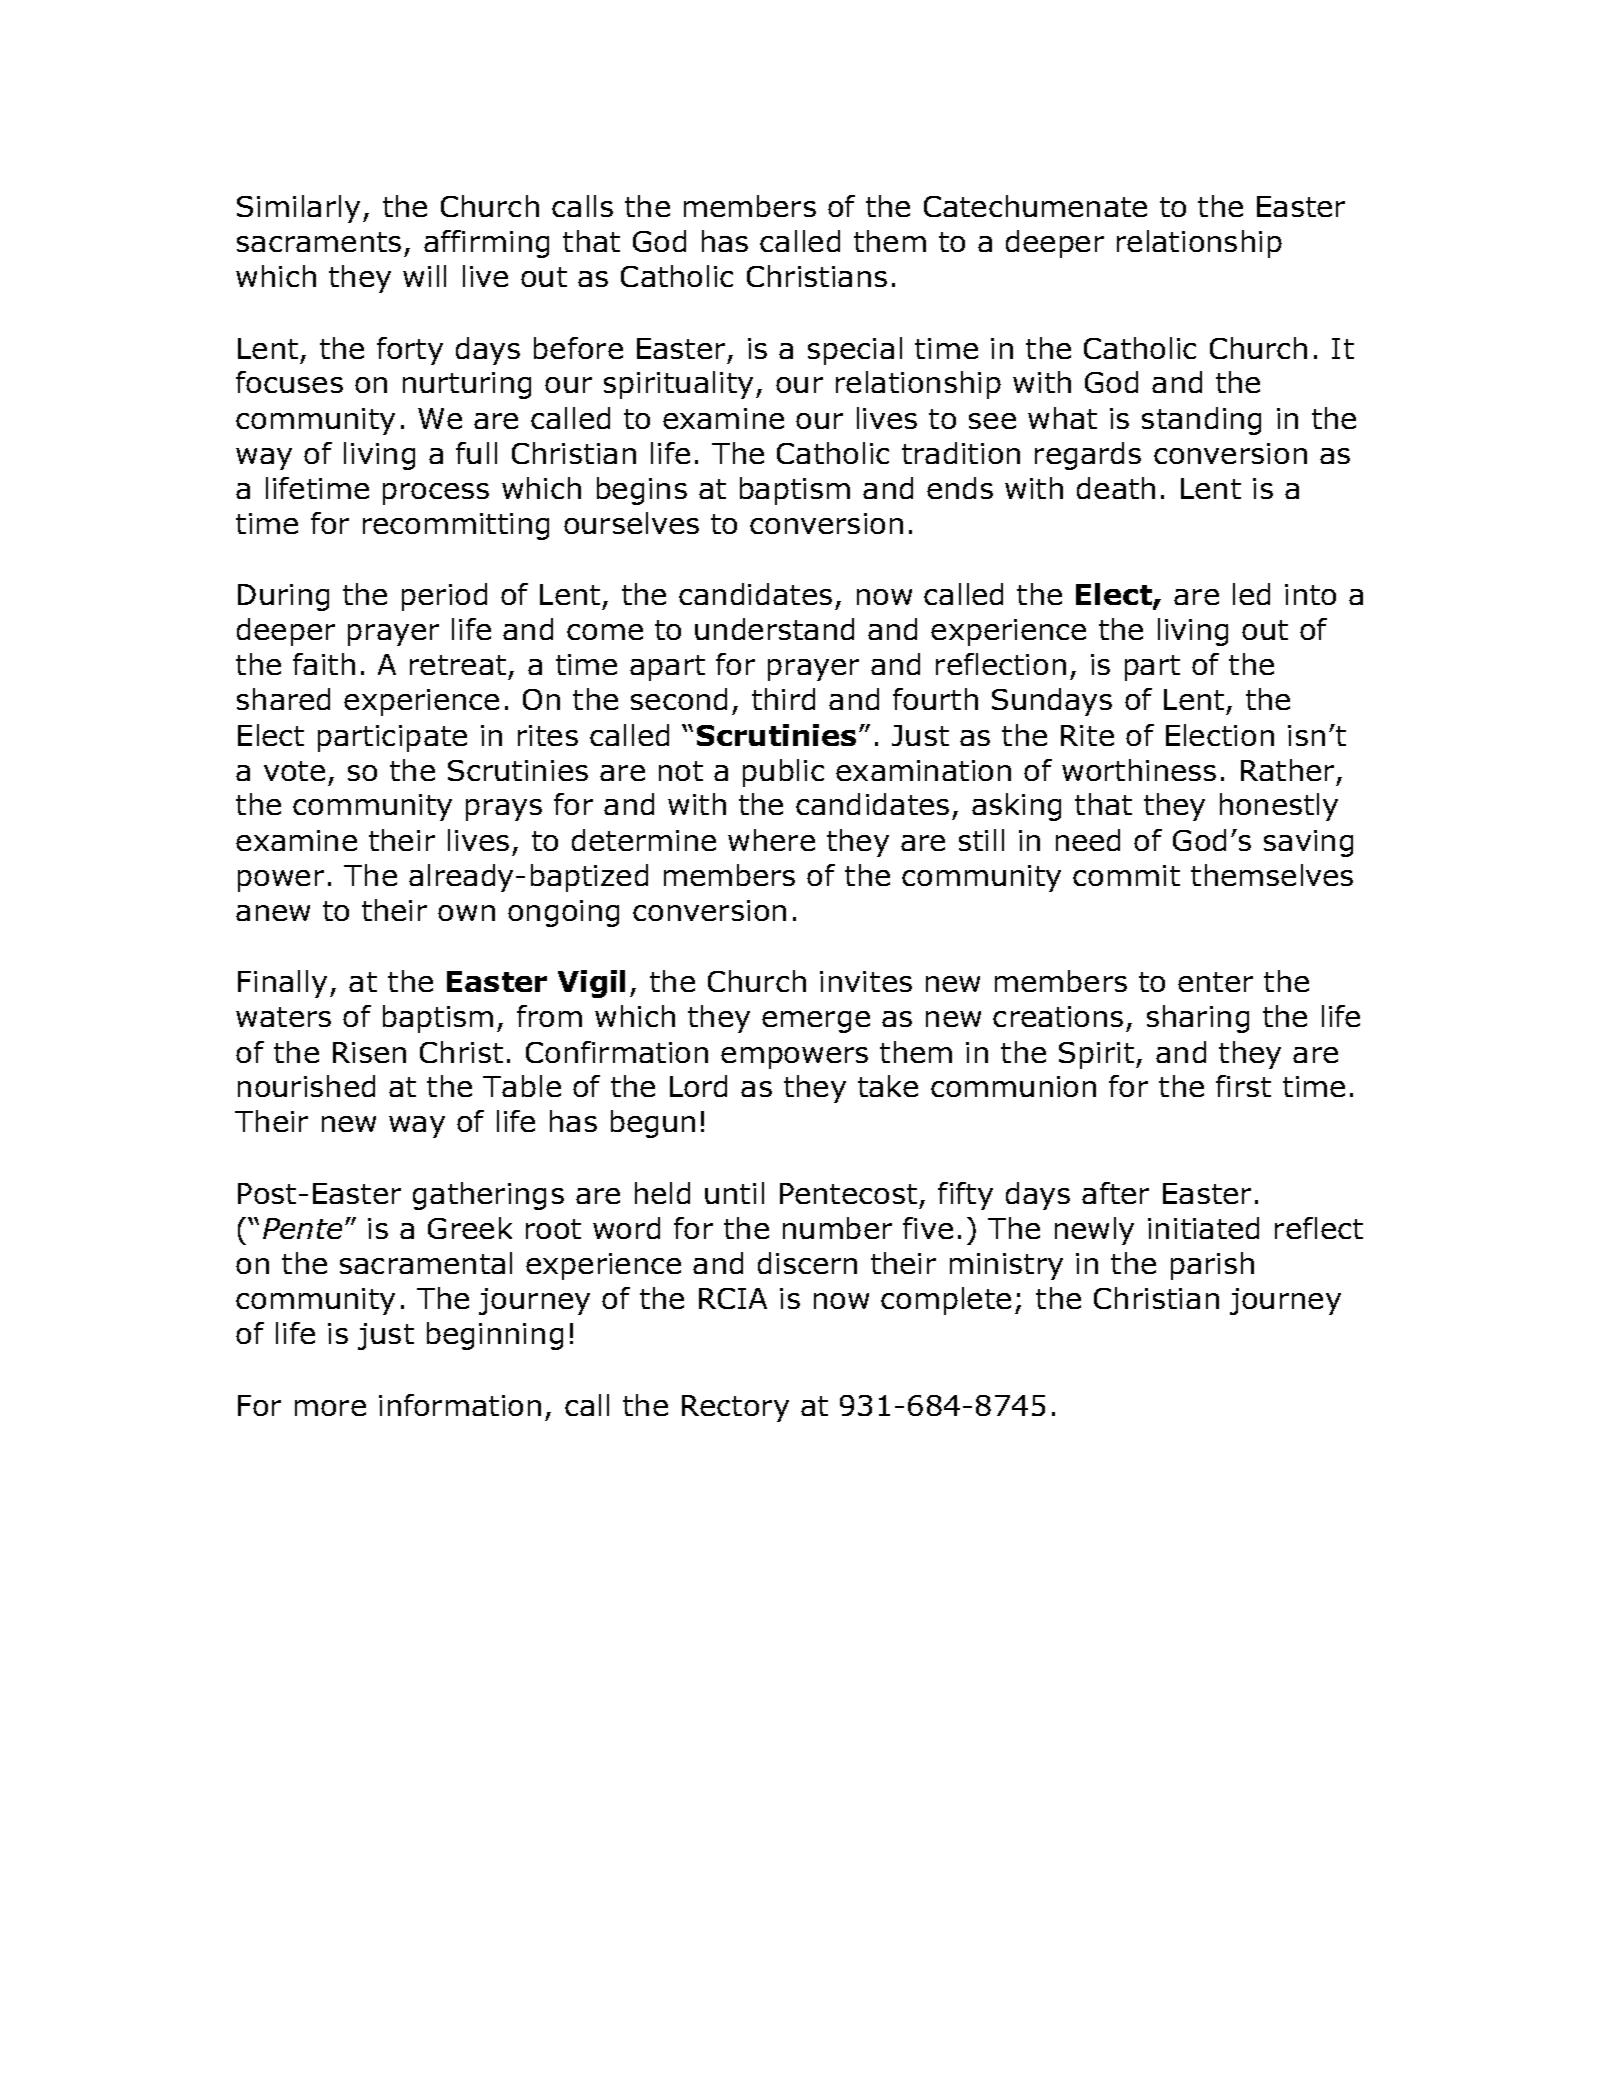 The image size is (1603, 2075). What do you see at coordinates (774, 629) in the document?
I see `understand` at bounding box center [774, 629].
